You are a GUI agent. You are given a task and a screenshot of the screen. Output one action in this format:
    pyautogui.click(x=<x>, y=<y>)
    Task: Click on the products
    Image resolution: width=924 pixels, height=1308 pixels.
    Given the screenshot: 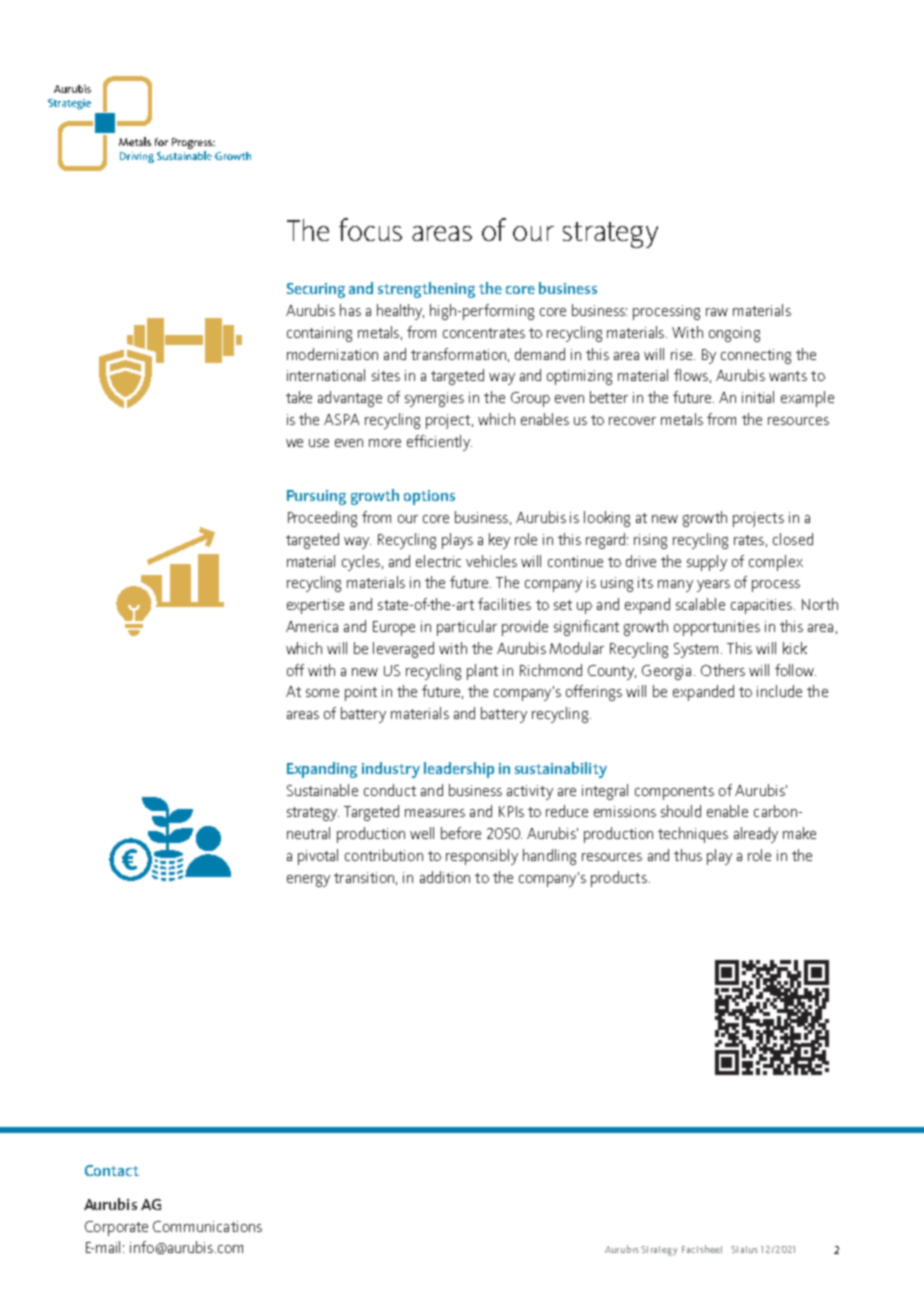 What is the action you would take?
    pyautogui.click(x=619, y=879)
